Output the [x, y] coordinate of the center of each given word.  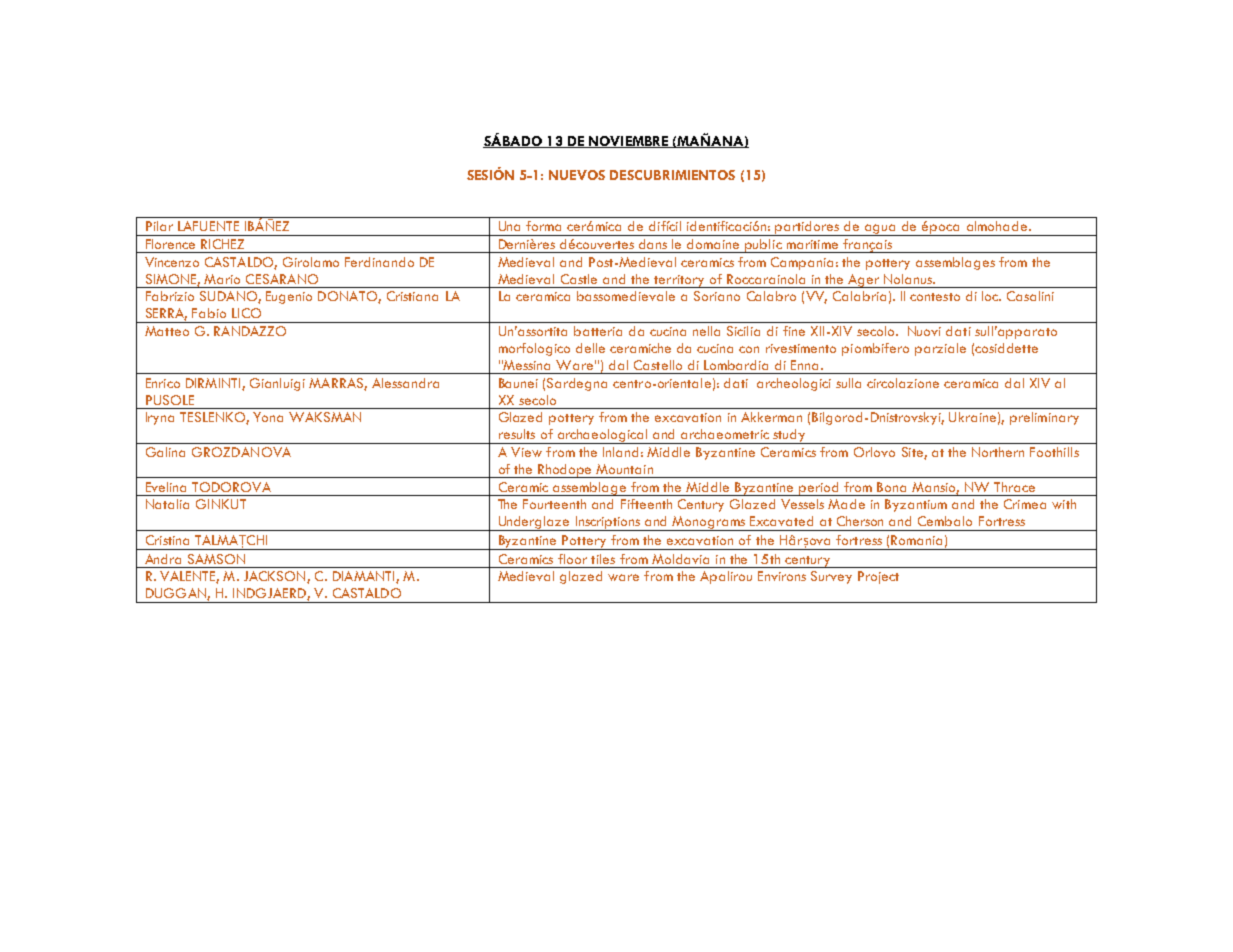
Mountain [624, 469]
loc [991, 296]
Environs [782, 576]
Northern [998, 452]
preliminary [1044, 418]
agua [881, 230]
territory [679, 281]
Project [878, 577]
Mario [222, 279]
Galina [165, 452]
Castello [658, 365]
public [763, 246]
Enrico [163, 383]
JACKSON [276, 577]
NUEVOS [577, 175]
